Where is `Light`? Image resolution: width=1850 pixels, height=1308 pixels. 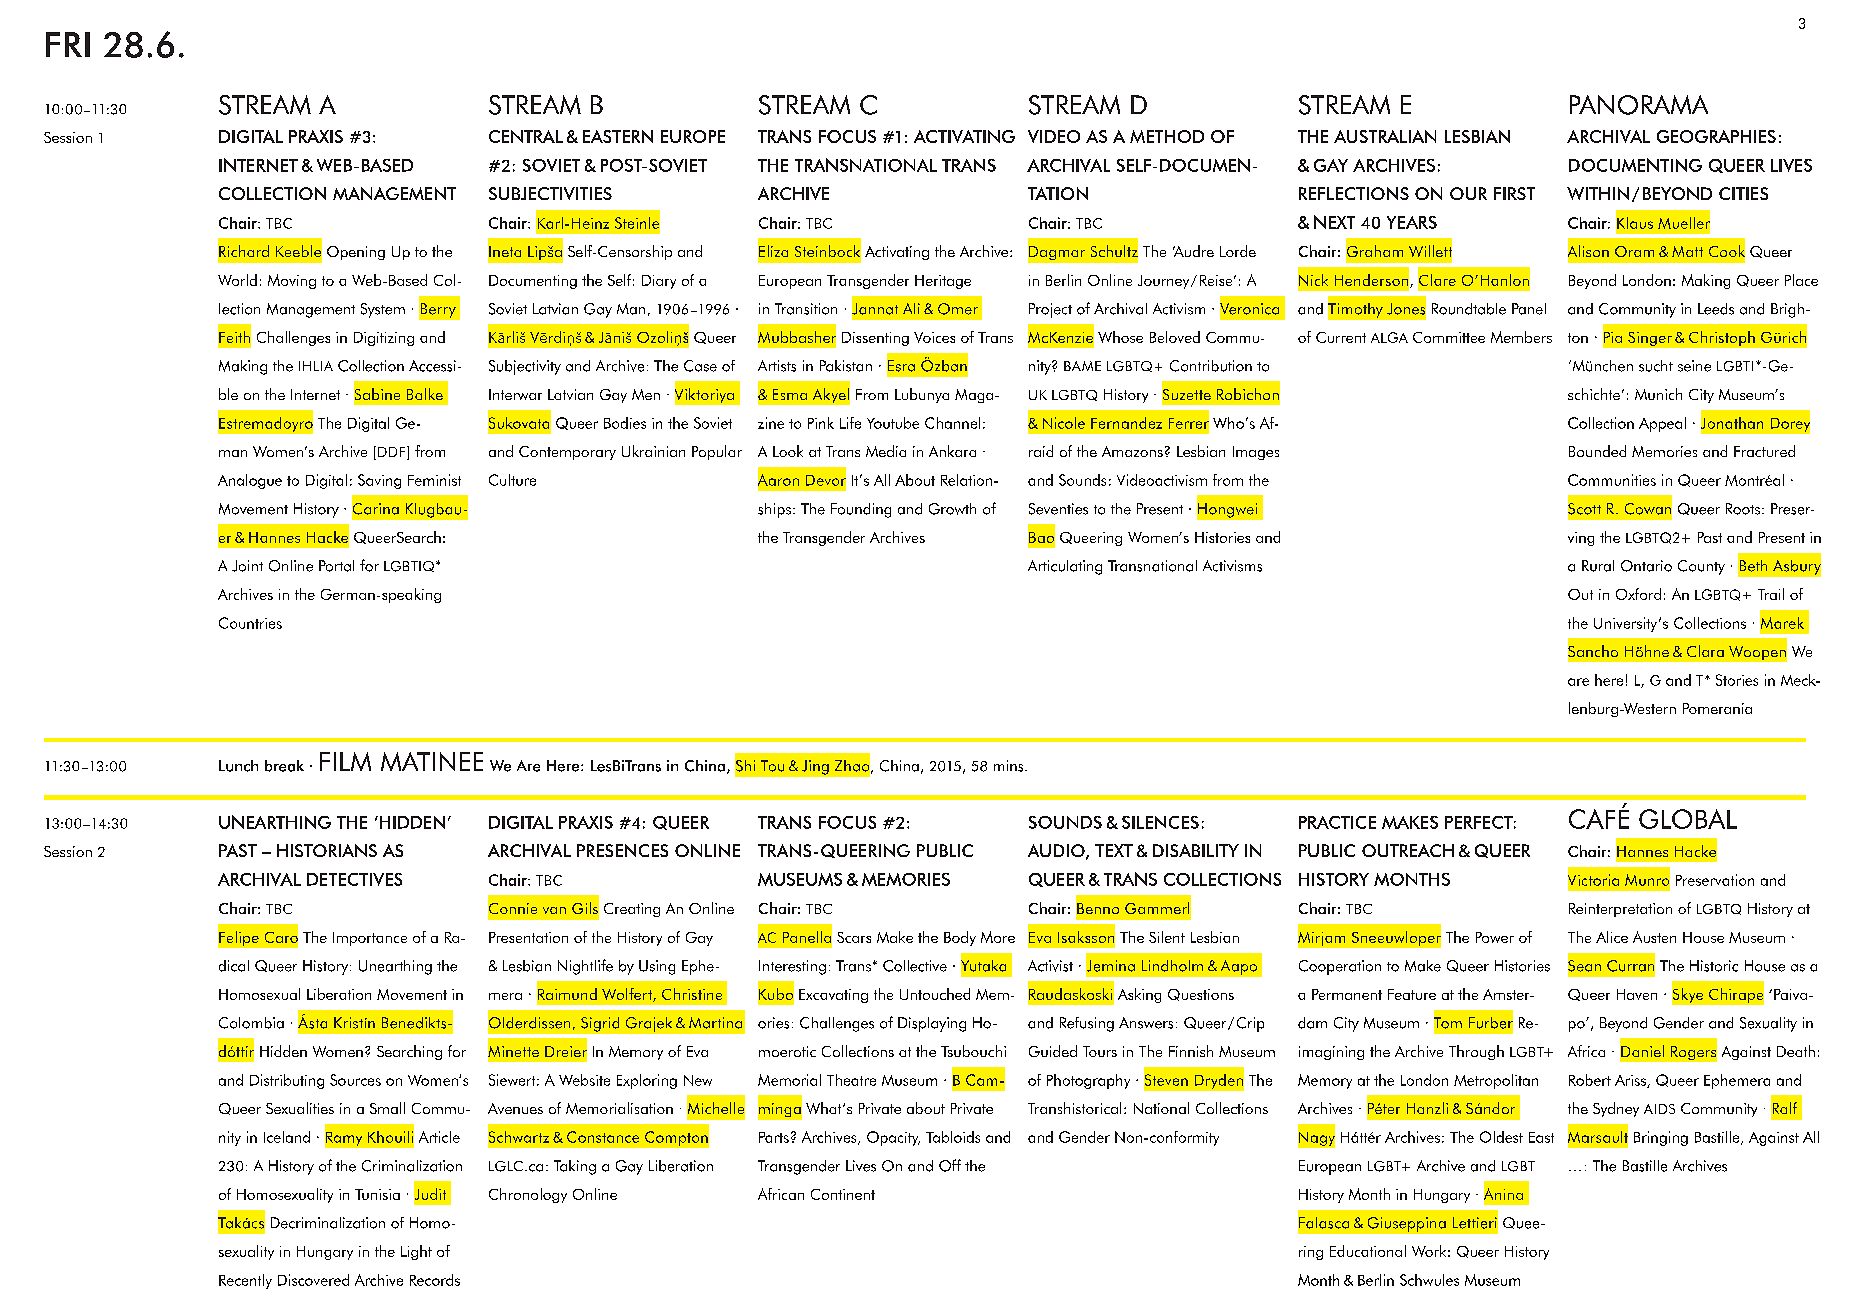
Light is located at coordinates (416, 1252).
